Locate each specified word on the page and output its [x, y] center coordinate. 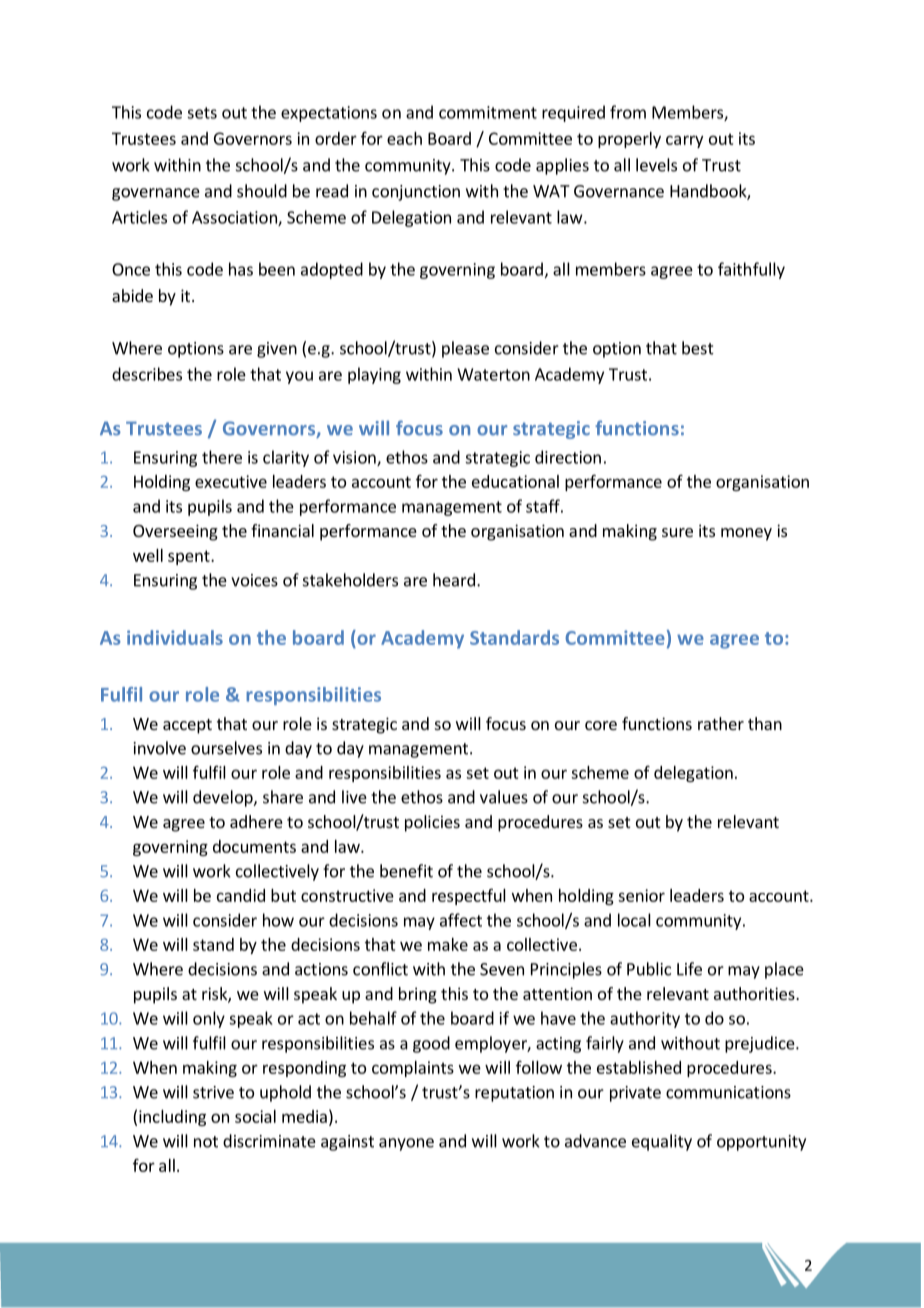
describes [147, 374]
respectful [469, 896]
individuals [175, 637]
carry [684, 141]
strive [213, 1092]
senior [641, 895]
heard [454, 580]
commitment [488, 112]
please [465, 349]
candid [241, 895]
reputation [514, 1094]
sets [202, 113]
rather [721, 723]
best [698, 348]
